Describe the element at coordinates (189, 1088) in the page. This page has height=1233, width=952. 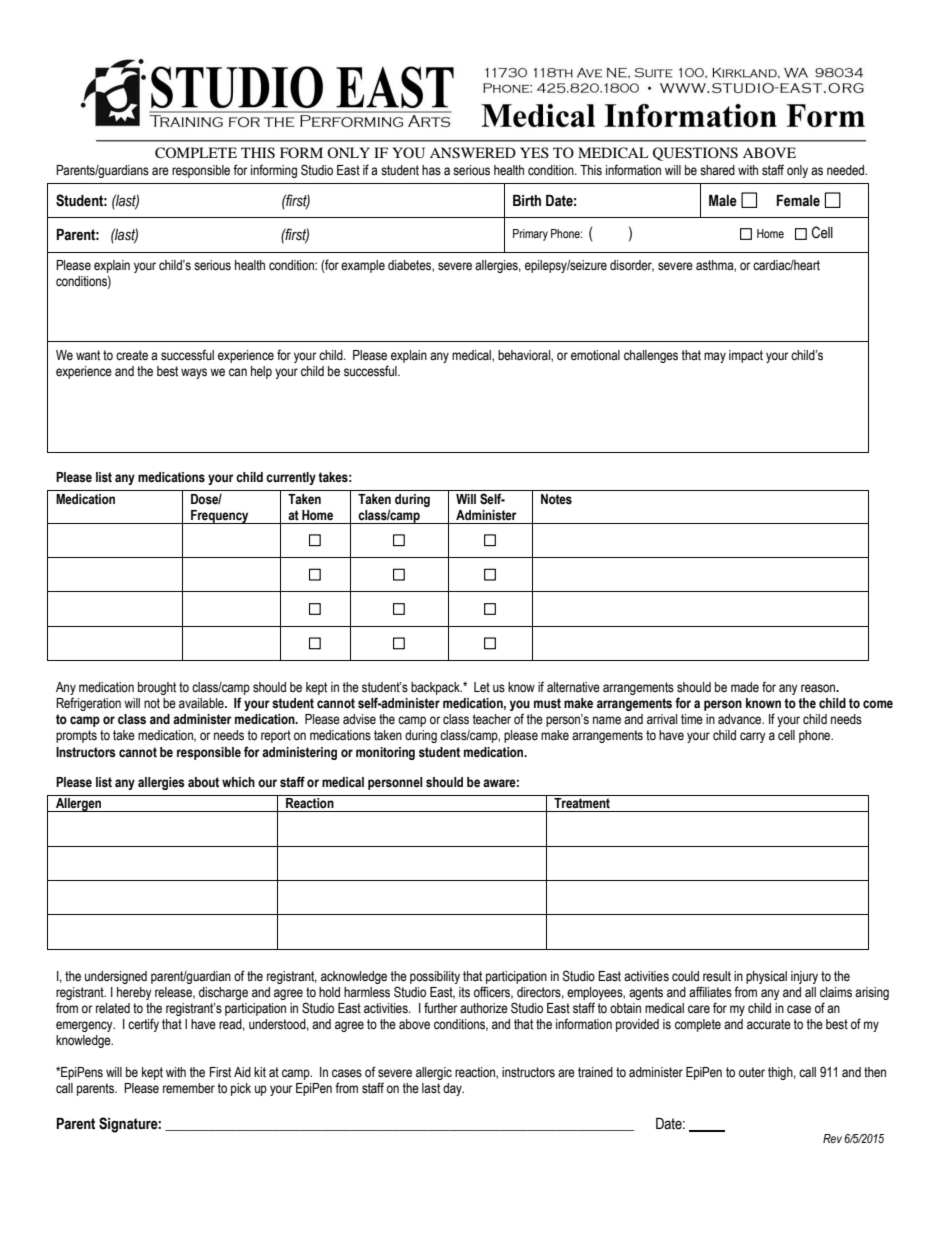
I see `remember` at that location.
